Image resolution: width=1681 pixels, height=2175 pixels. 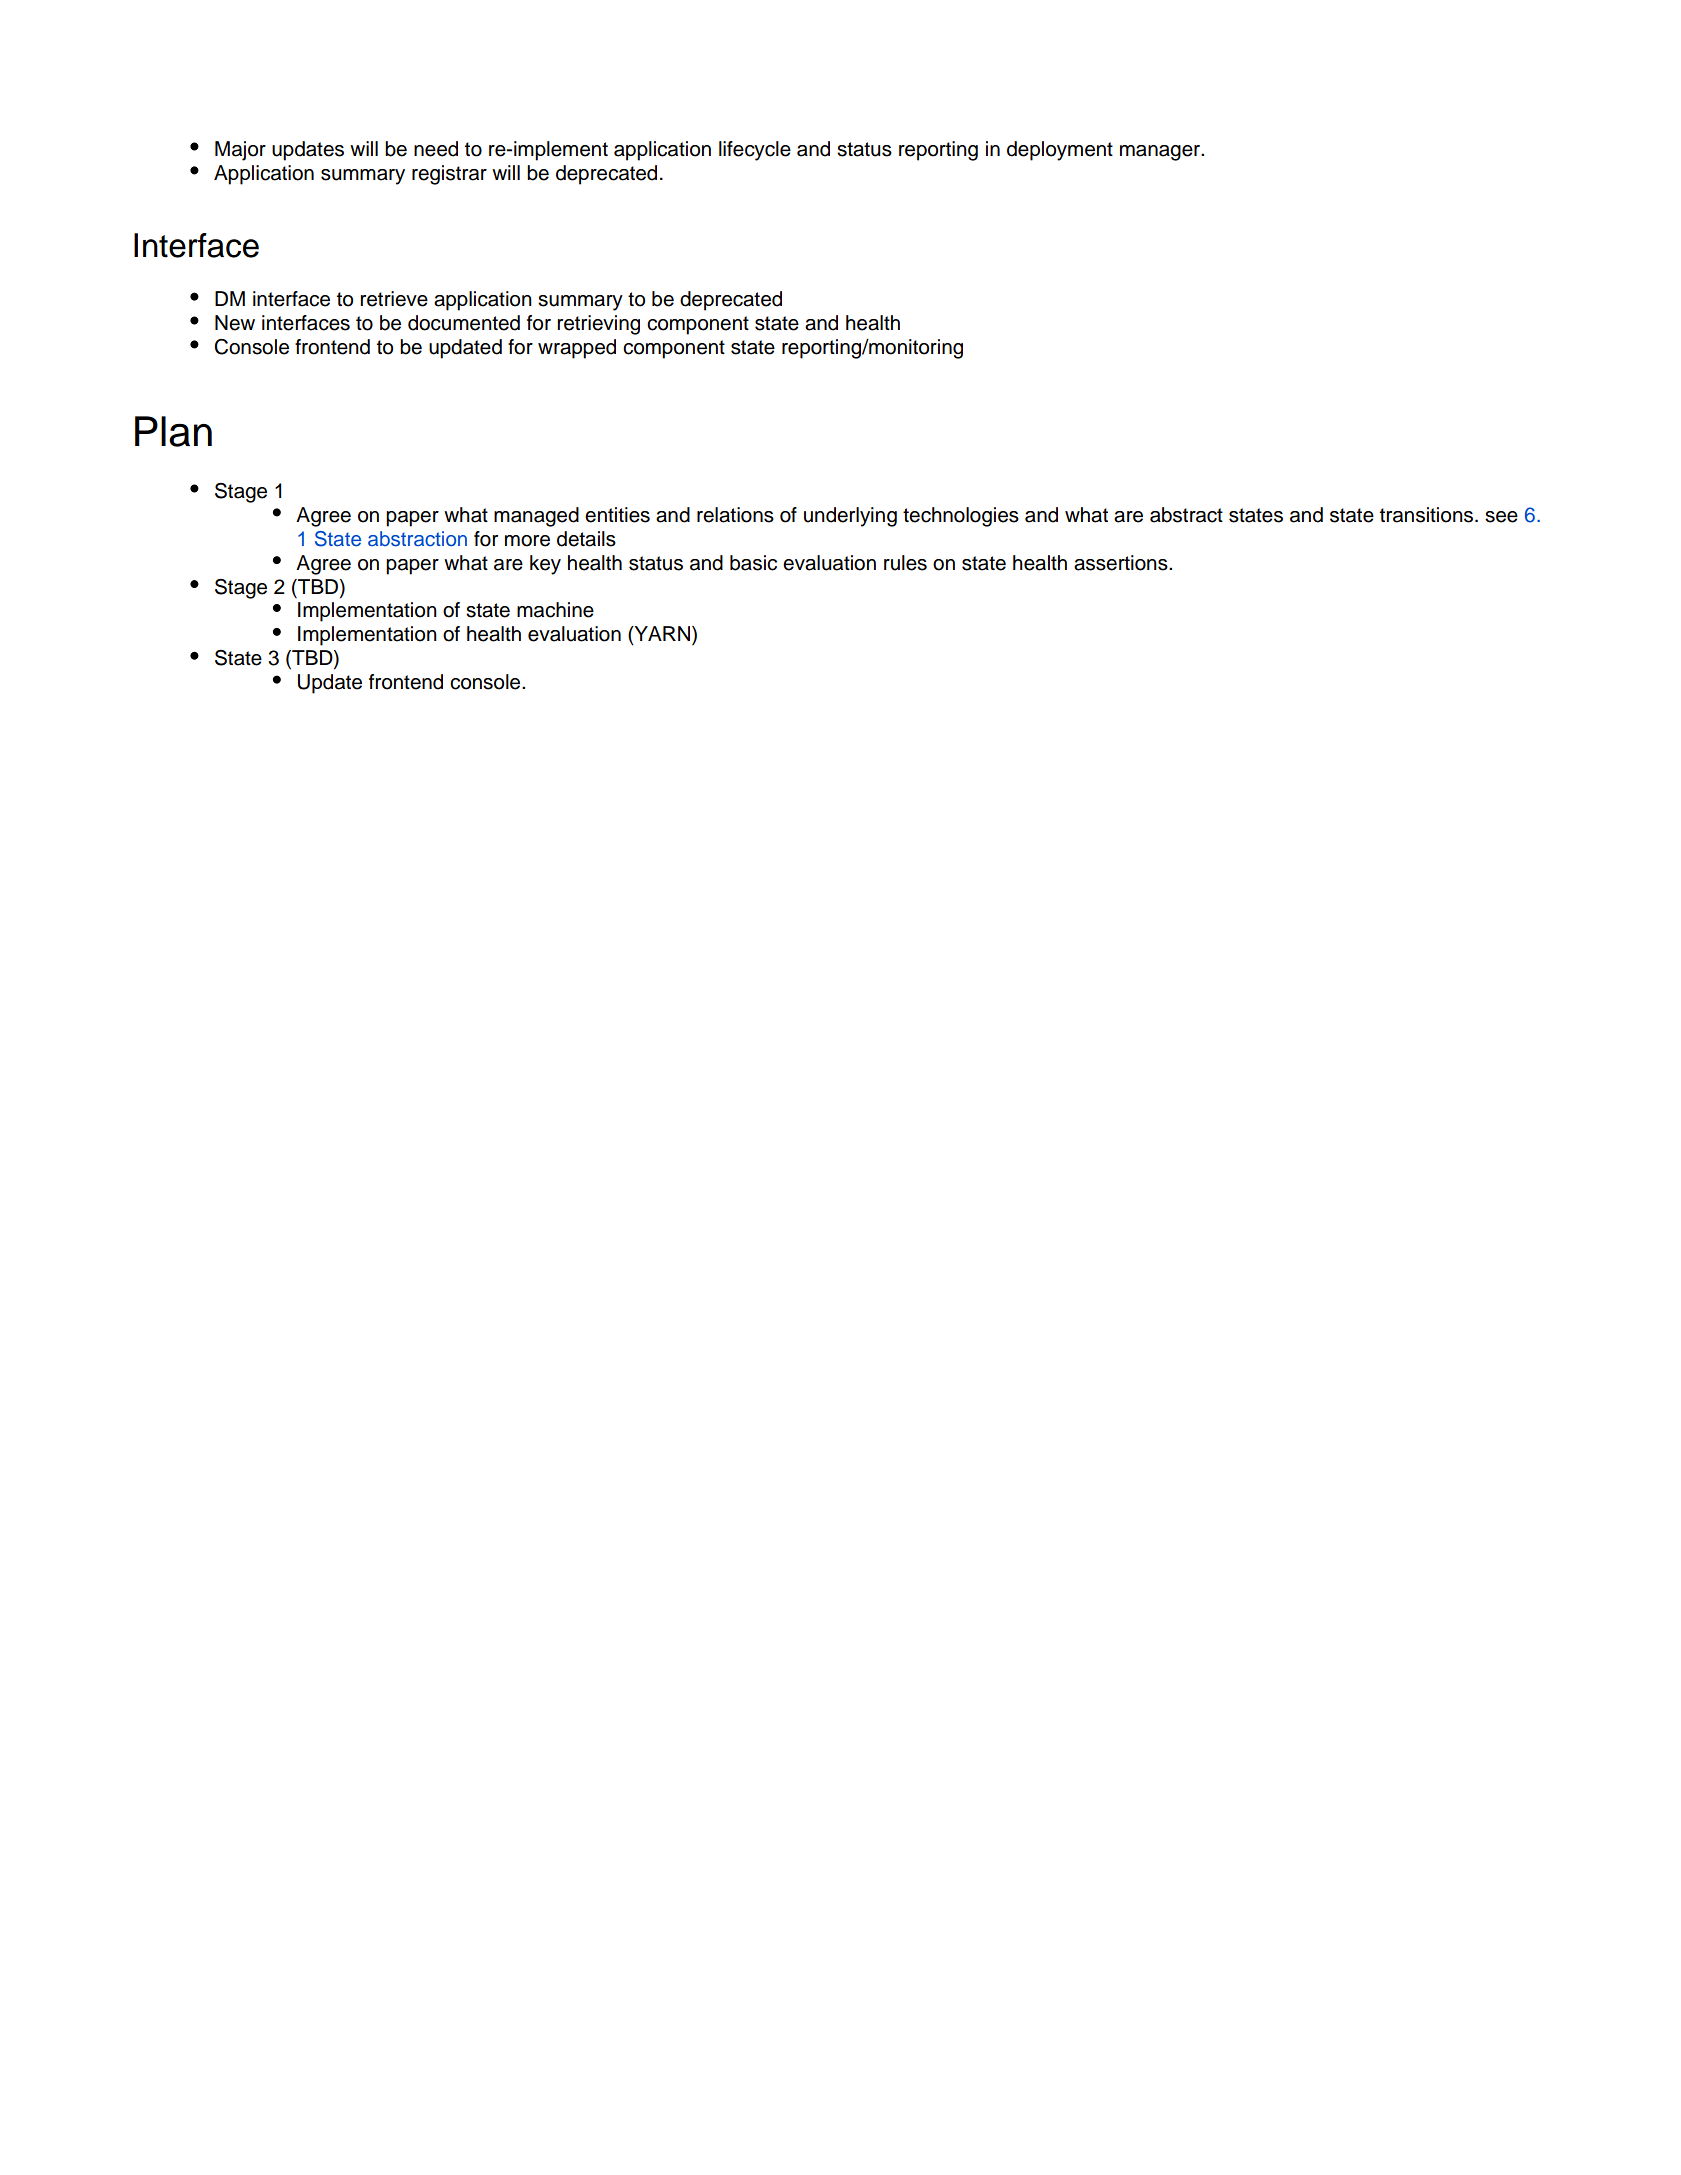 What do you see at coordinates (755, 151) in the screenshot?
I see `lifecycle` at bounding box center [755, 151].
